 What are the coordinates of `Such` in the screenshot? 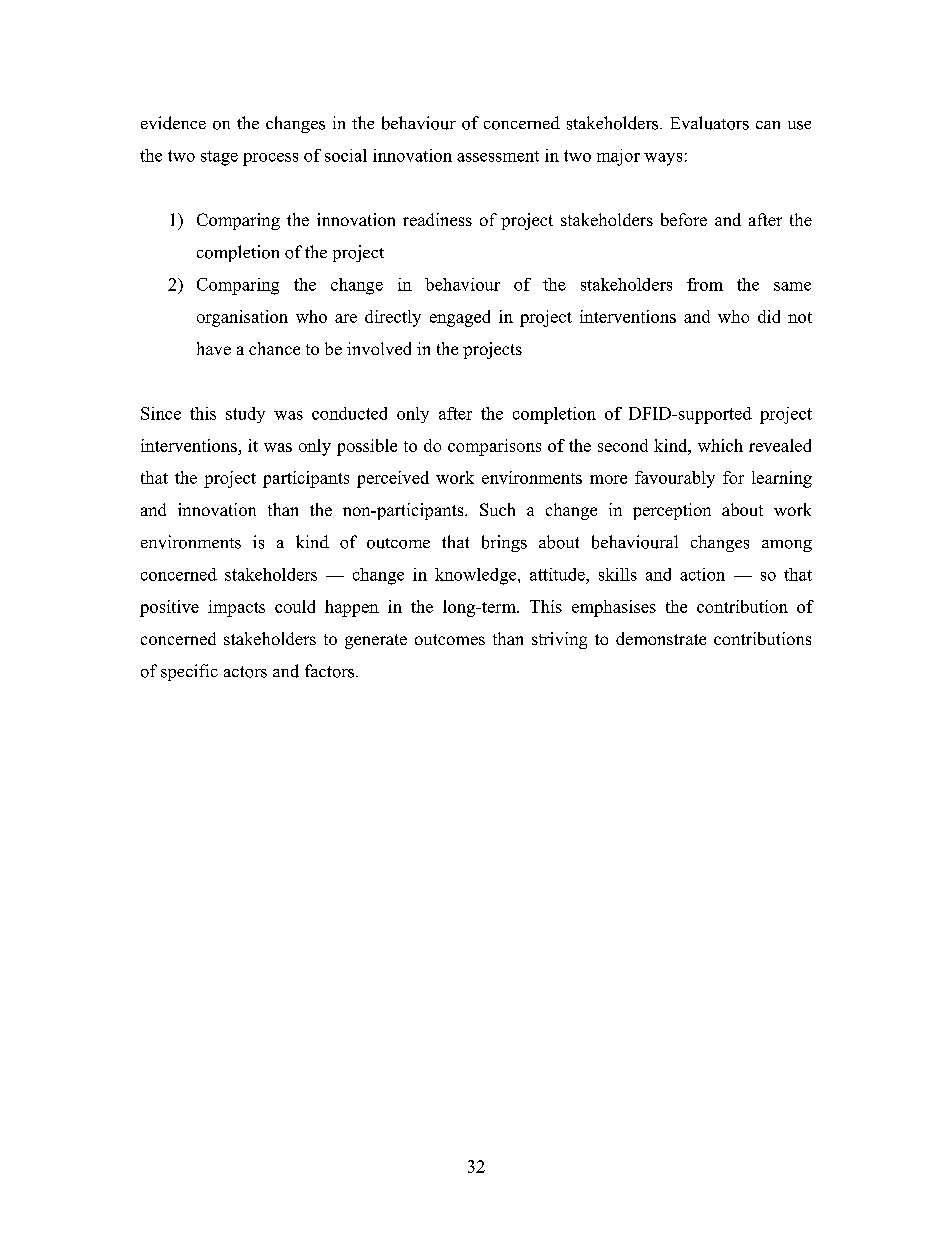 It's located at (497, 509).
